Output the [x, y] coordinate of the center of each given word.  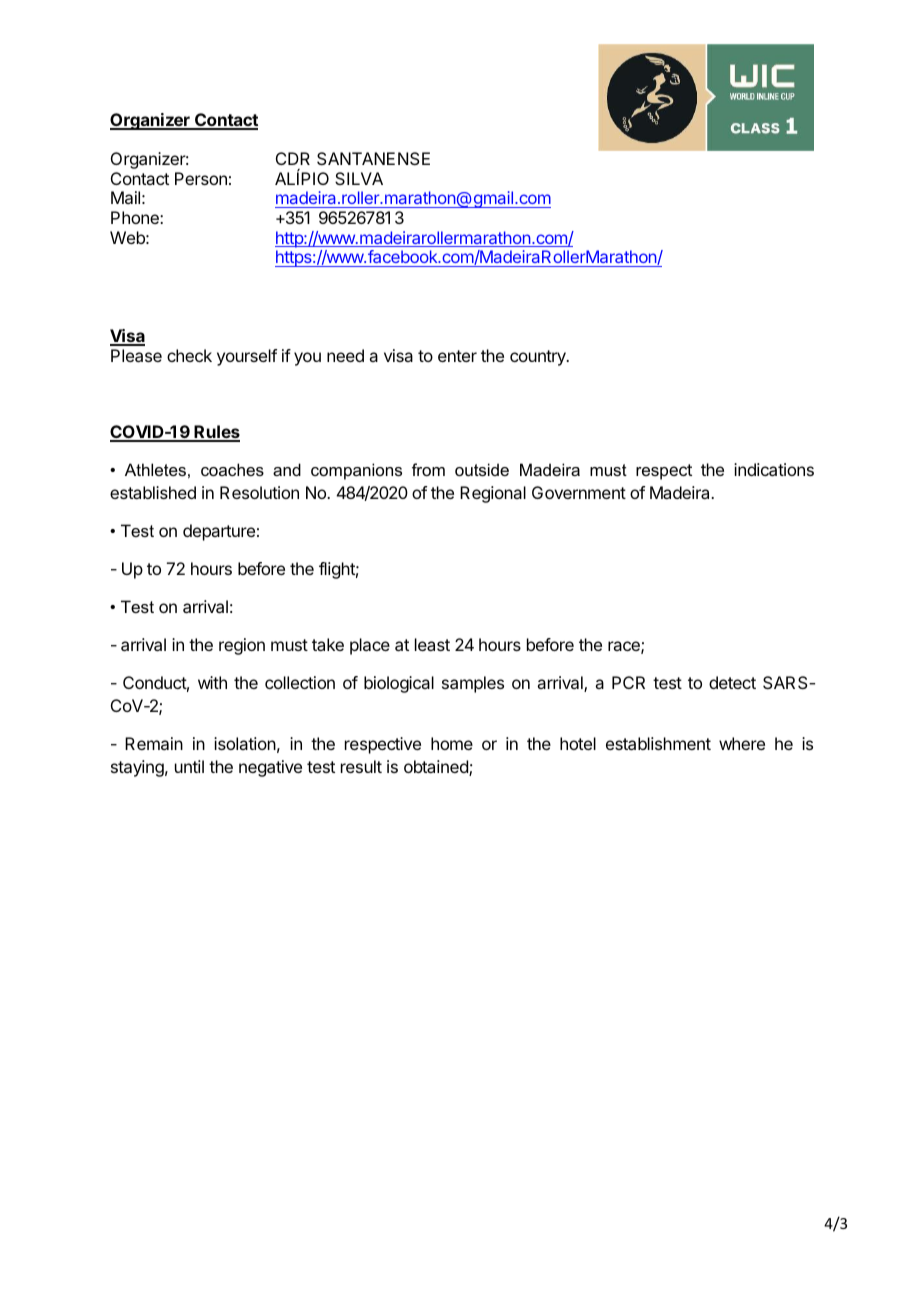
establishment [658, 743]
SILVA [359, 178]
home [452, 743]
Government [579, 492]
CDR [293, 158]
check [189, 355]
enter [457, 356]
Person [201, 178]
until [189, 766]
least [432, 644]
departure [219, 532]
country [539, 358]
